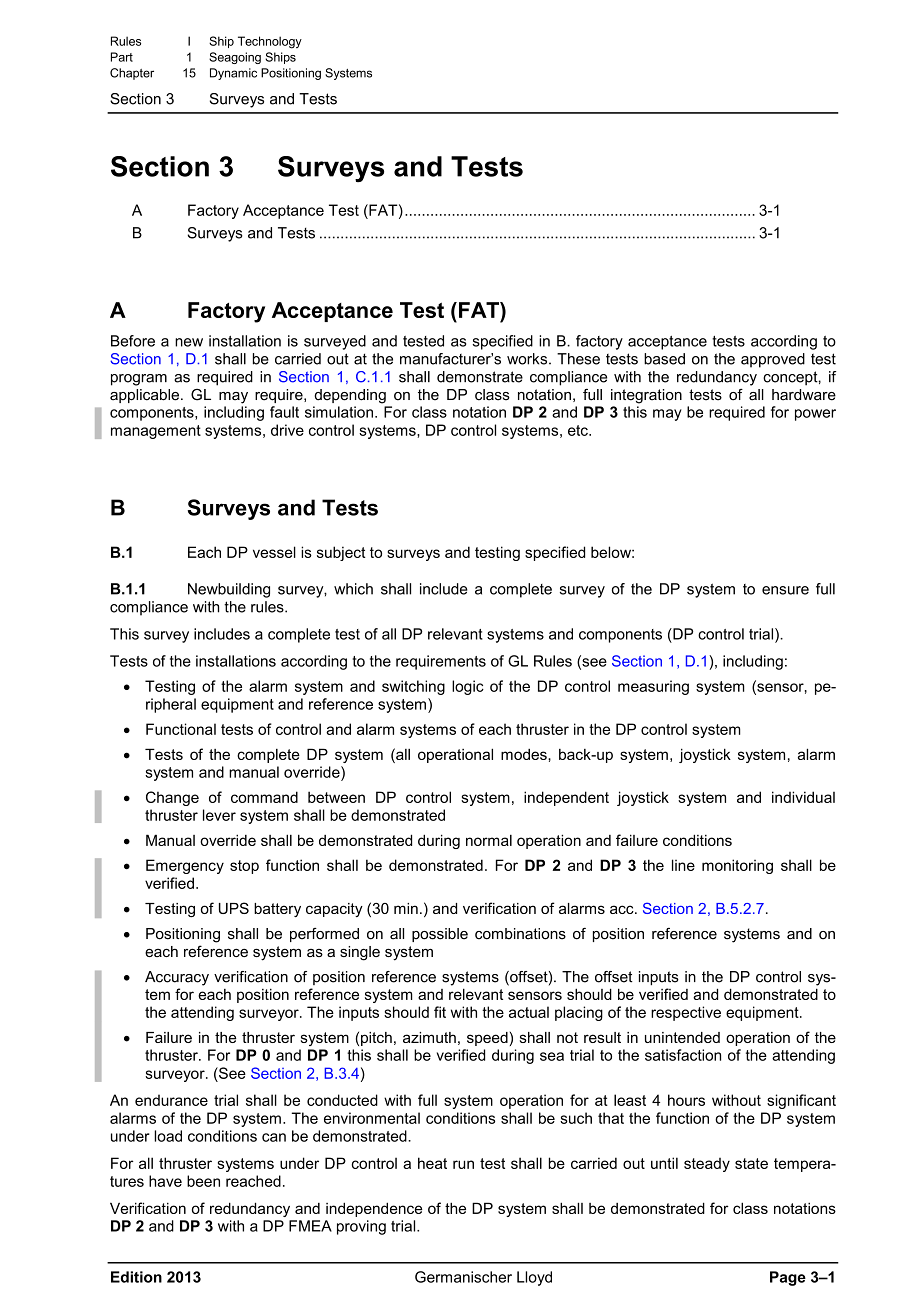 Image resolution: width=924 pixels, height=1308 pixels. Describe the element at coordinates (489, 840) in the image. I see `normal` at that location.
